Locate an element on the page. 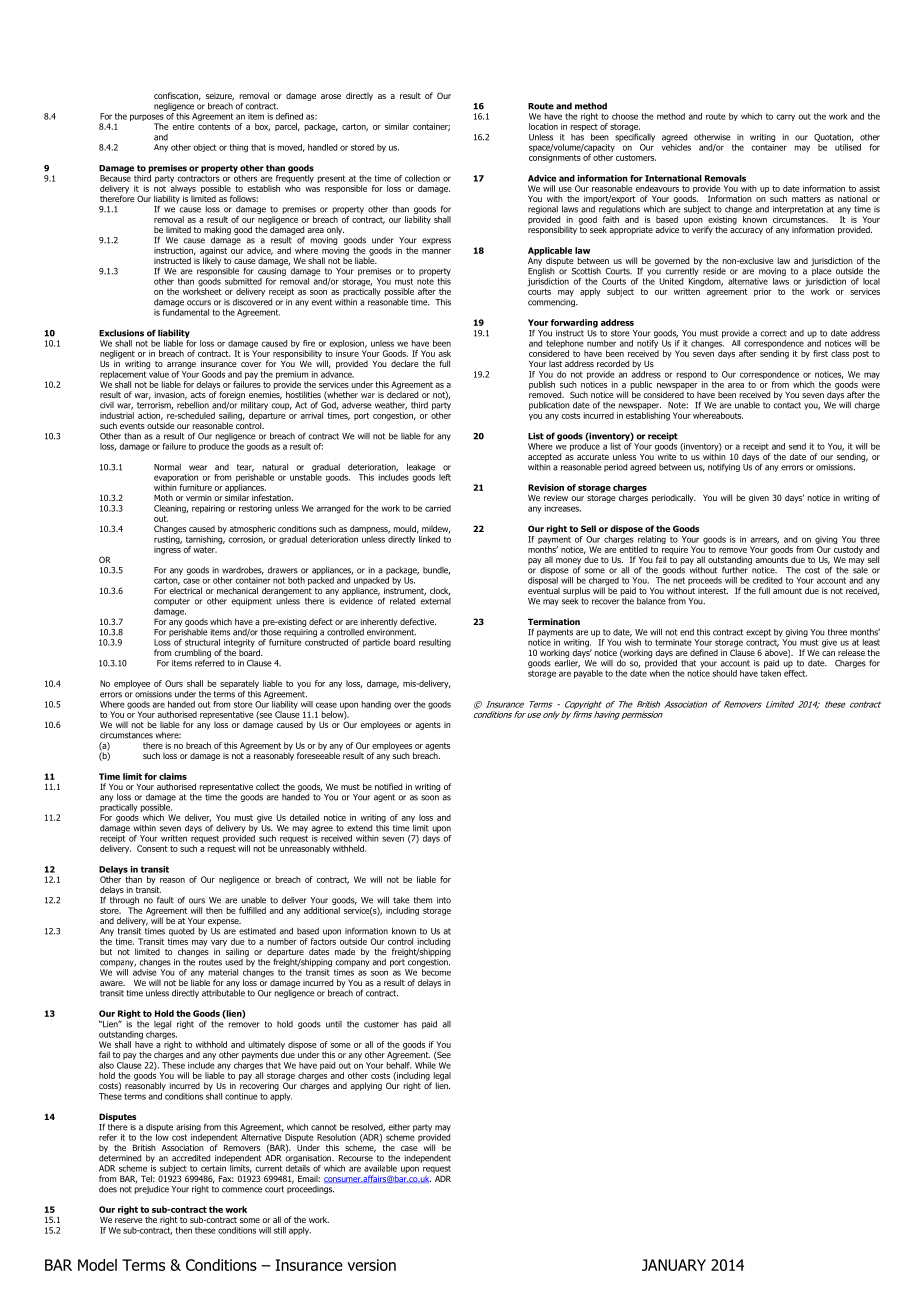  version is located at coordinates (371, 1265).
